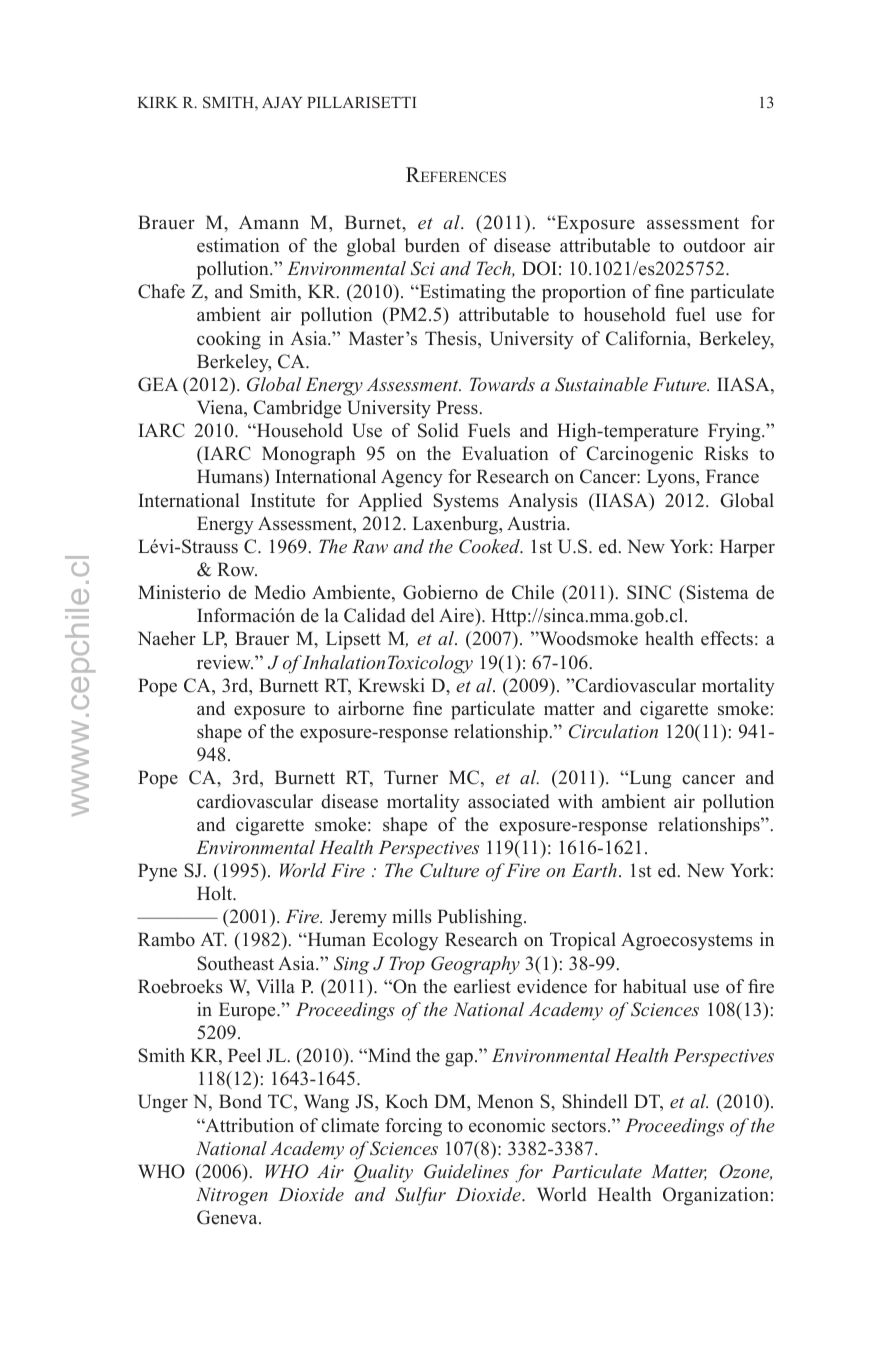 Image resolution: width=894 pixels, height=1372 pixels. Describe the element at coordinates (672, 478) in the document. I see `Lyons` at that location.
